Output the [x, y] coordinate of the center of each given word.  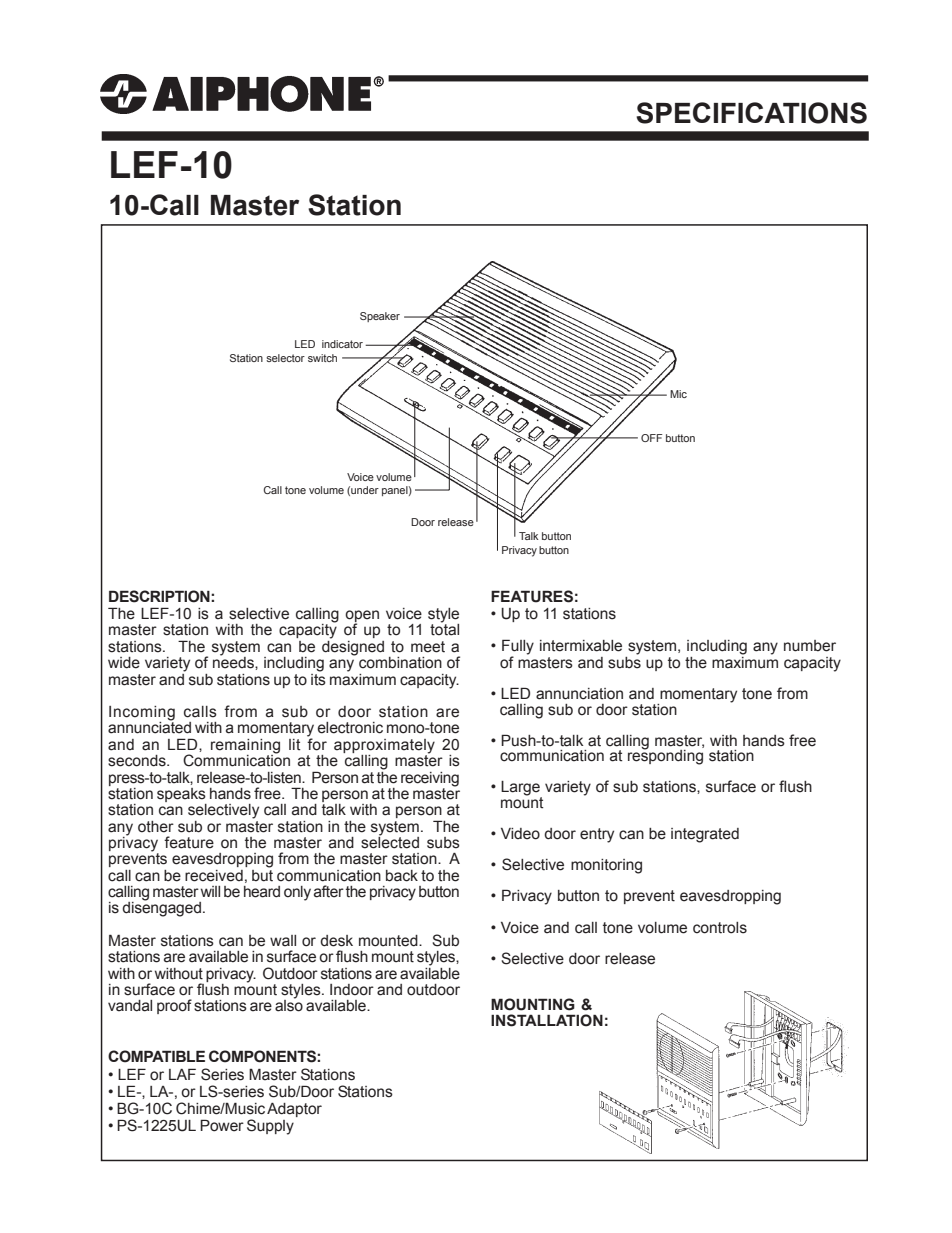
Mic [678, 394]
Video [520, 834]
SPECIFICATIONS [751, 113]
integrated [705, 835]
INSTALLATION [547, 1020]
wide [124, 663]
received [214, 876]
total [444, 629]
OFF [652, 438]
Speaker [380, 317]
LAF [182, 1074]
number [810, 646]
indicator [342, 344]
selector [285, 358]
